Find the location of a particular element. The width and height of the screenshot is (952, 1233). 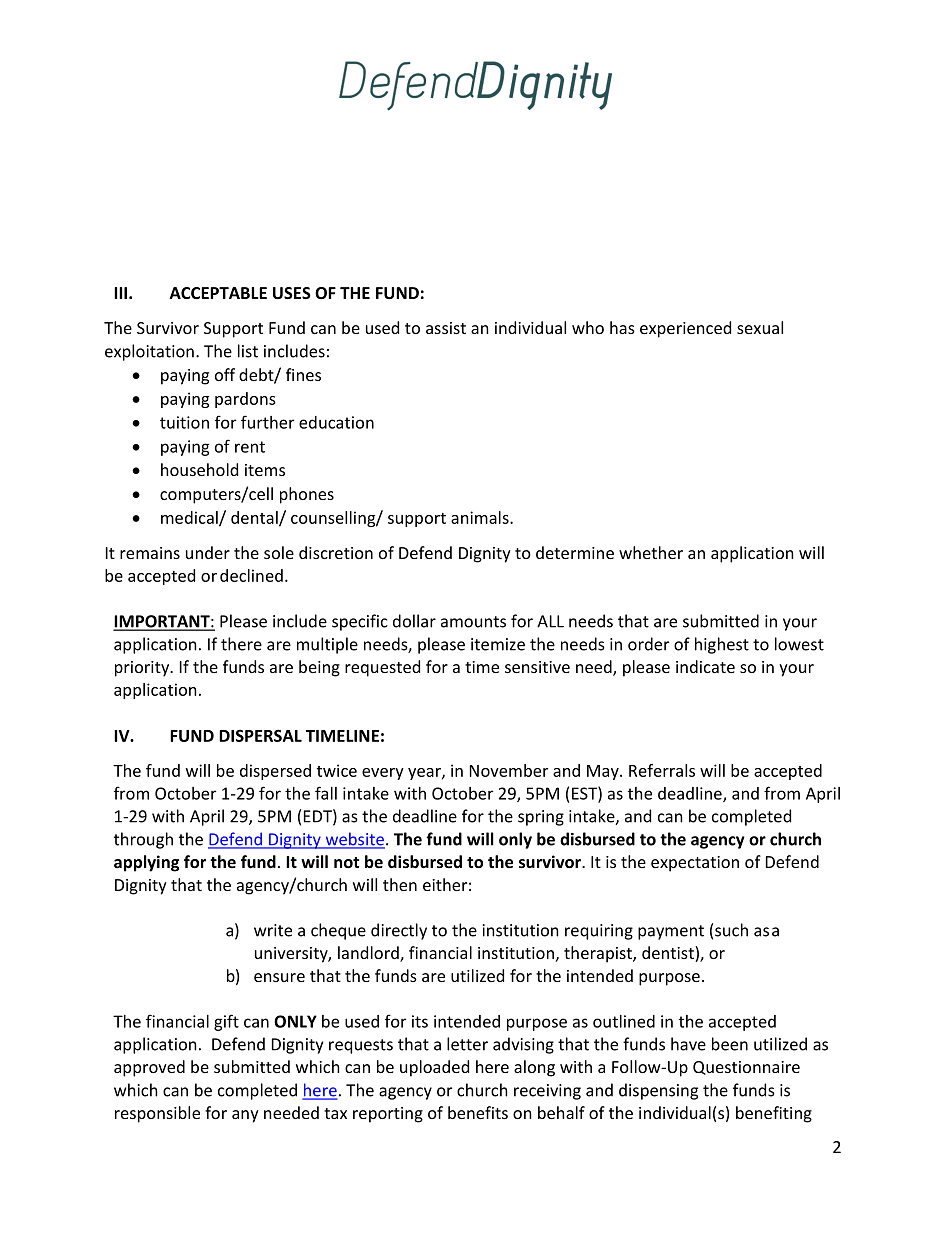

expectation is located at coordinates (695, 864).
